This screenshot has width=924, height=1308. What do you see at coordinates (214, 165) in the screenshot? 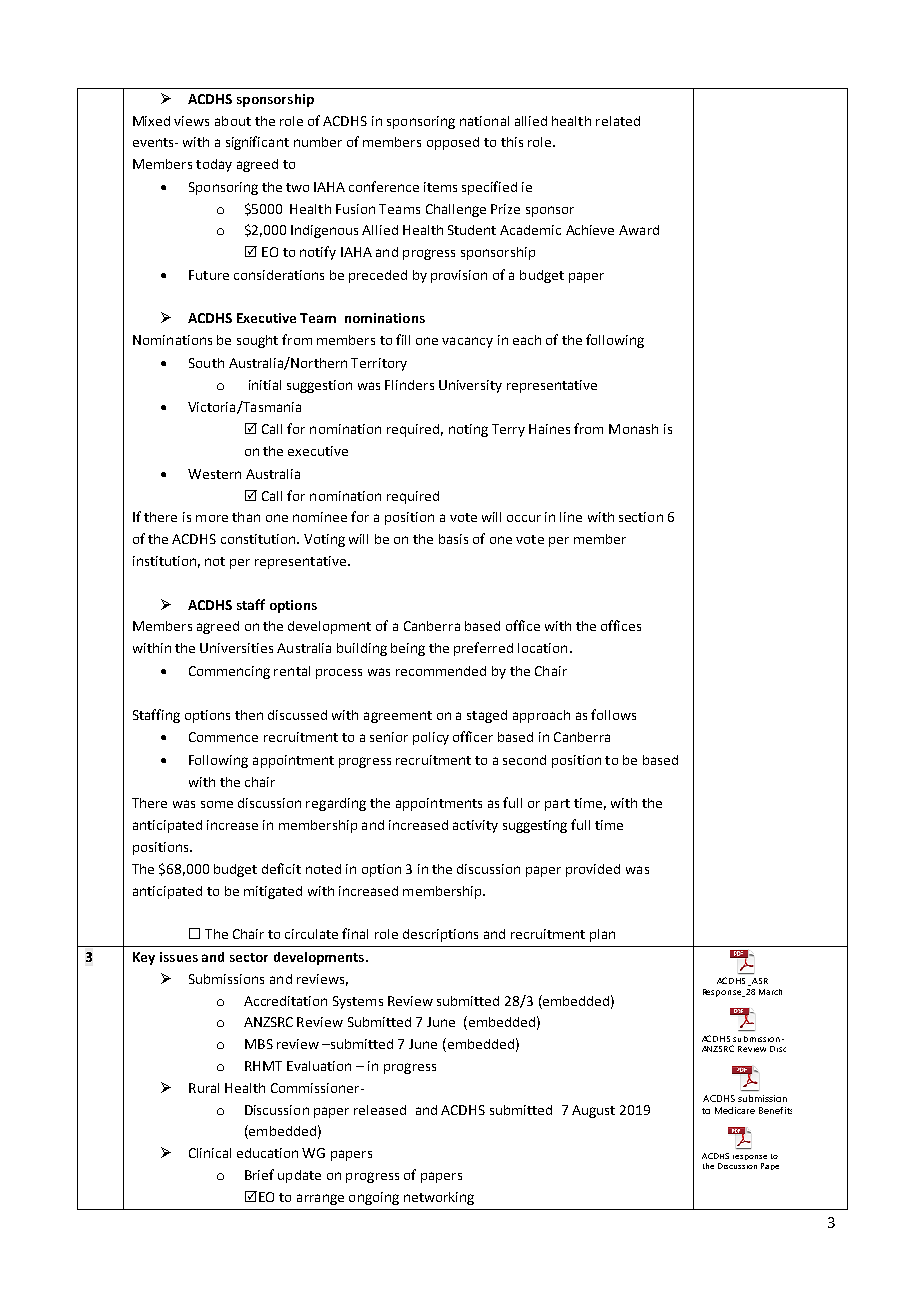
I see `today` at bounding box center [214, 165].
